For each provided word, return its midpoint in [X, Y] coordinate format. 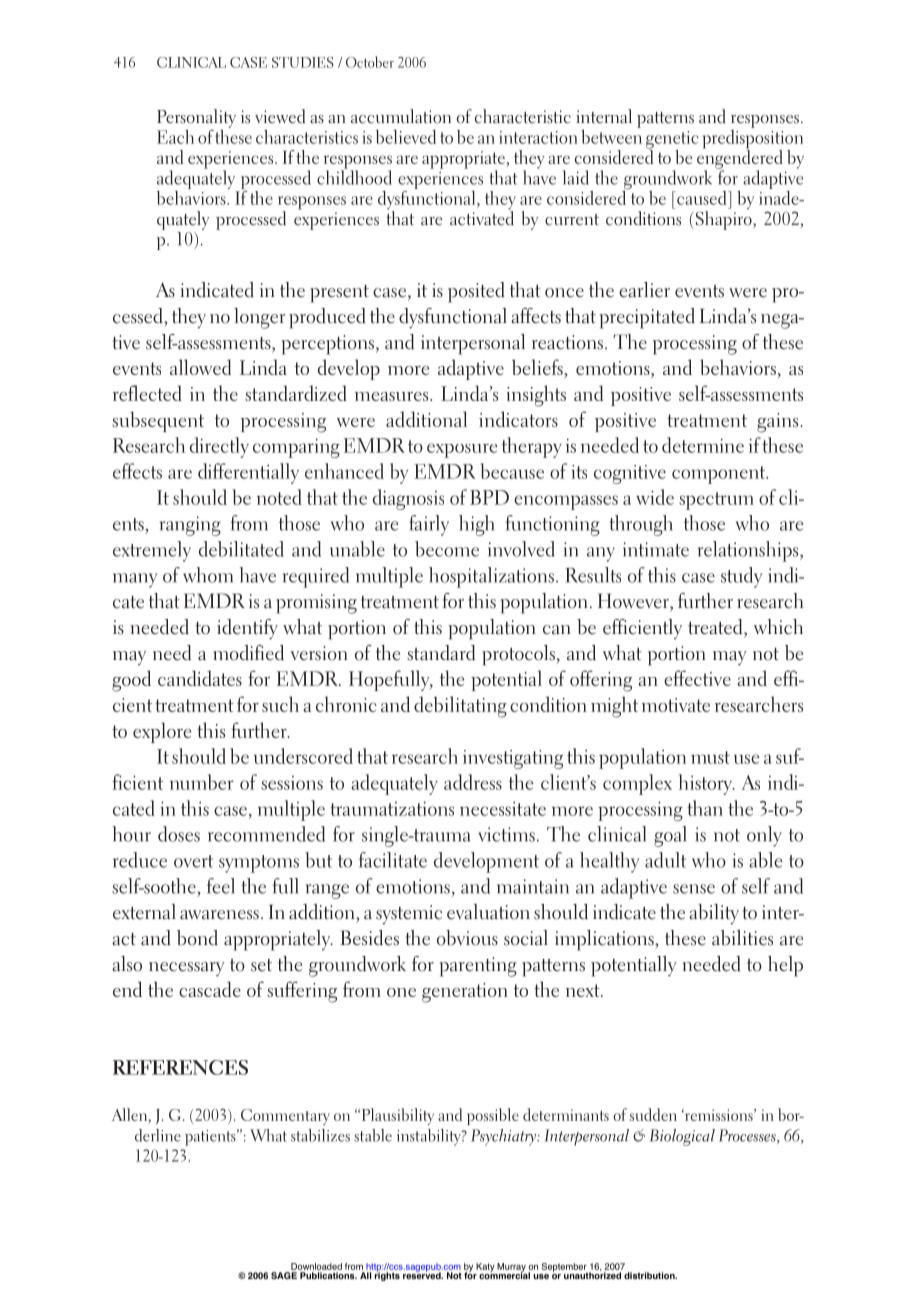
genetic [672, 141]
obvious [467, 938]
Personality [196, 119]
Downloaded [316, 1266]
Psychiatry [505, 1137]
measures [393, 396]
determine [703, 445]
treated [716, 627]
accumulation [401, 116]
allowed [200, 367]
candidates [200, 678]
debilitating [460, 707]
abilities [742, 938]
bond [197, 938]
